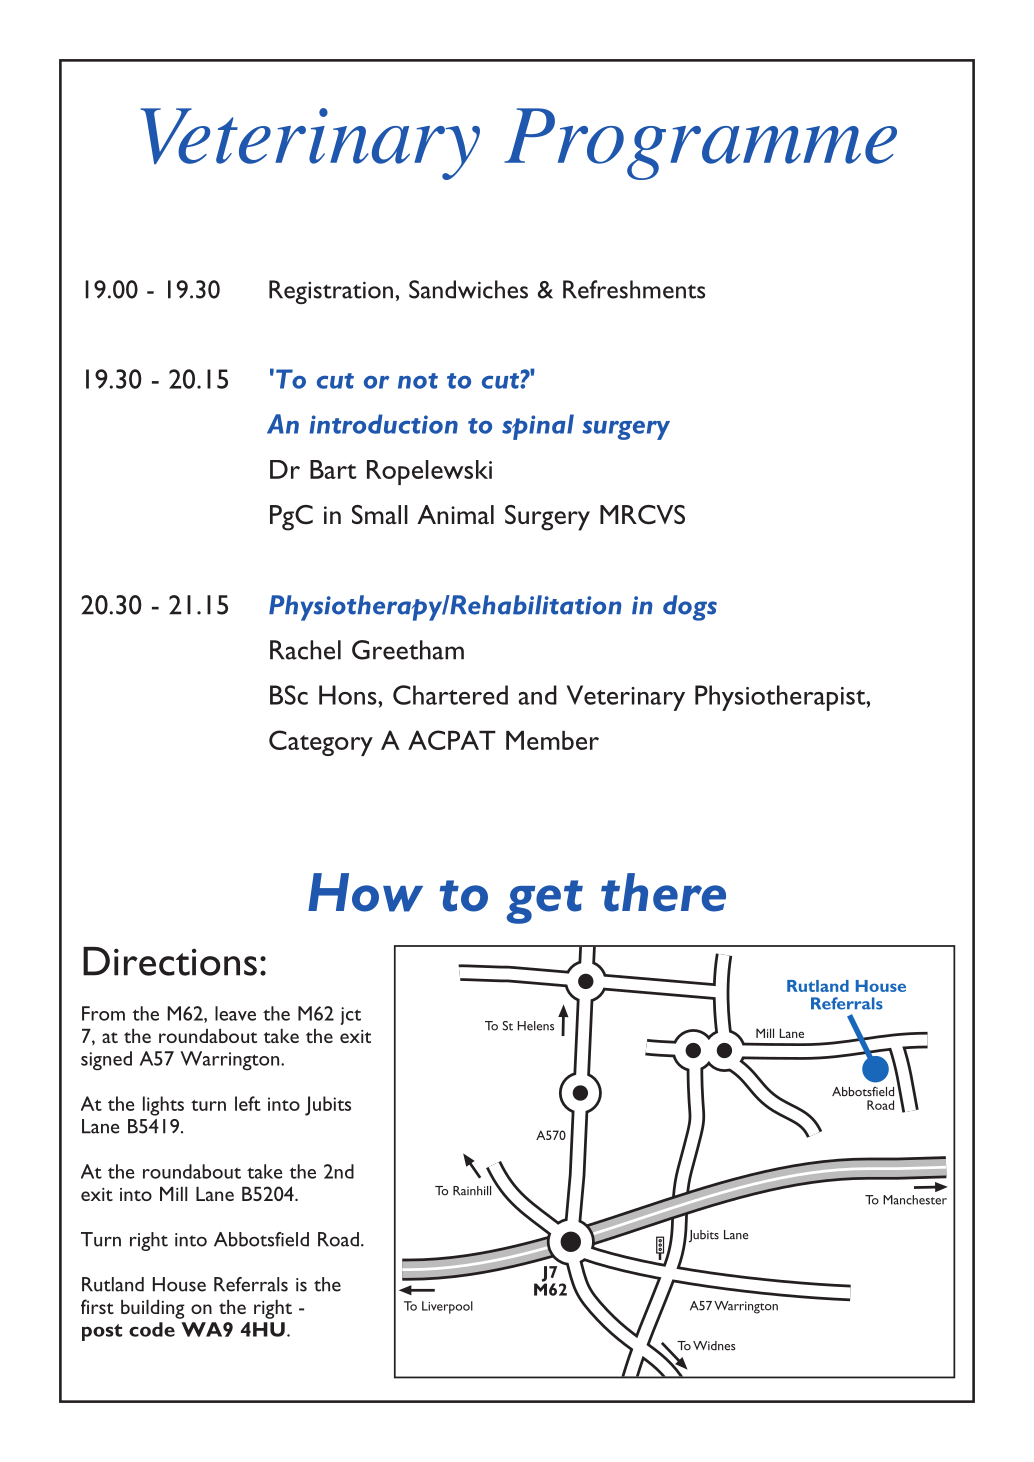 This screenshot has height=1462, width=1034. What do you see at coordinates (338, 1239) in the screenshot?
I see `Road` at bounding box center [338, 1239].
